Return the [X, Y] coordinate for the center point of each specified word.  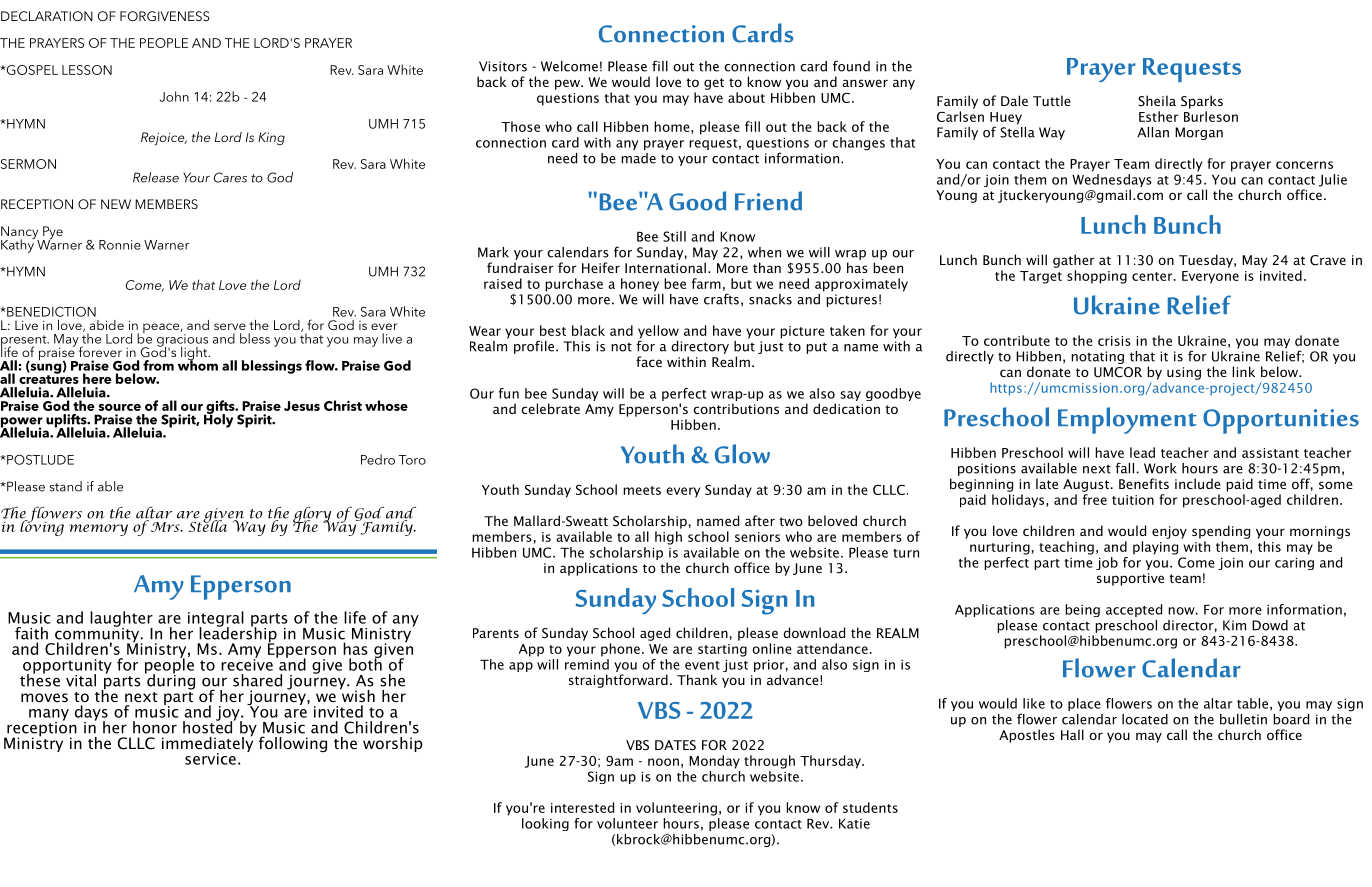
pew [568, 84]
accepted [1134, 610]
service [210, 759]
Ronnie [120, 245]
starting [722, 650]
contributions [736, 408]
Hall [1072, 734]
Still [674, 236]
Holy [218, 420]
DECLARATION [47, 16]
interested [582, 807]
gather [1074, 261]
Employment [1127, 420]
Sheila [1157, 101]
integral [216, 620]
